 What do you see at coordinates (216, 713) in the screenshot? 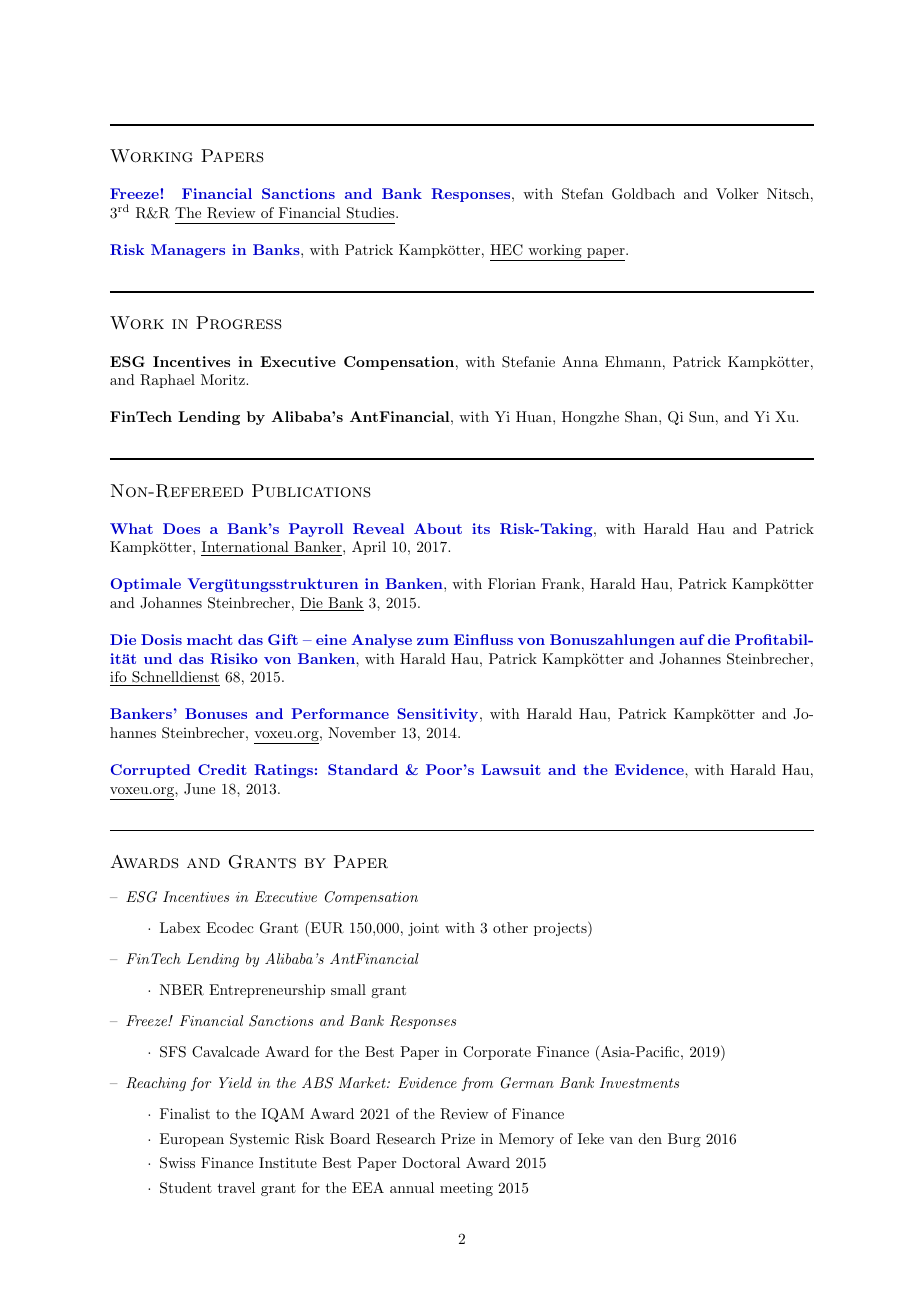
I see `Bonuses` at bounding box center [216, 713].
